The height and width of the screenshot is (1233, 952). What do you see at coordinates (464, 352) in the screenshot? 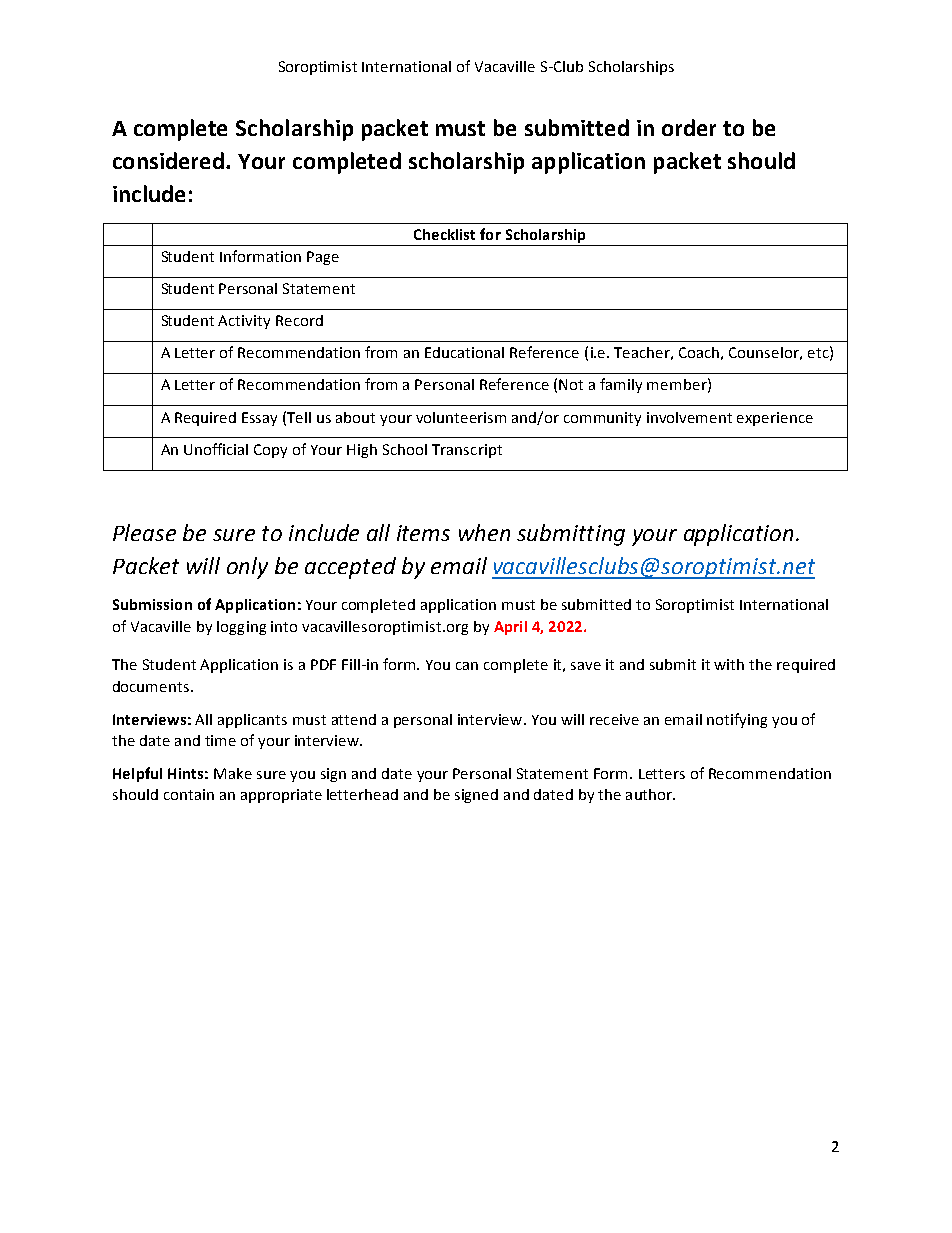
I see `Educational` at bounding box center [464, 352].
